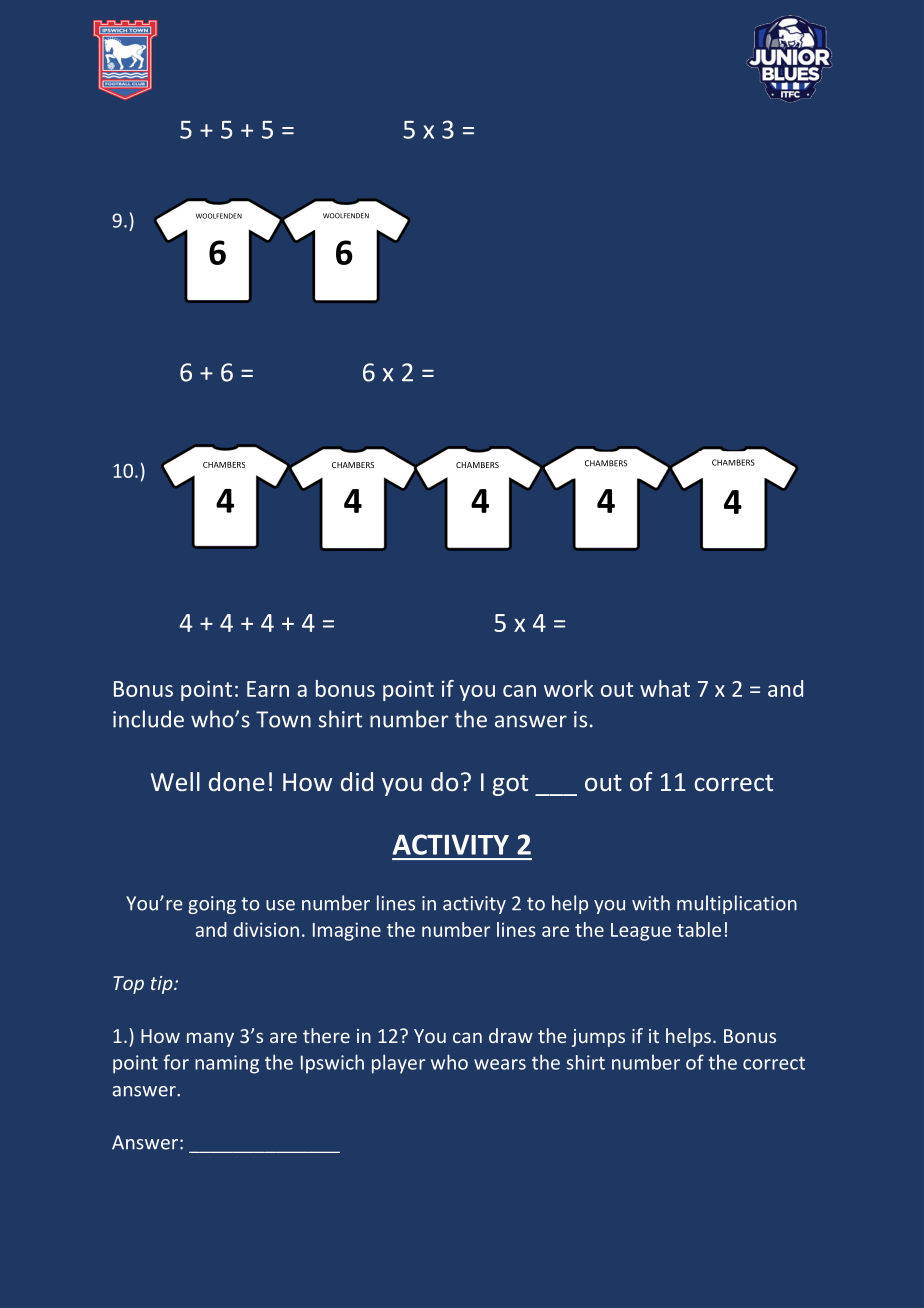  What do you see at coordinates (128, 985) in the screenshot?
I see `Top` at bounding box center [128, 985].
